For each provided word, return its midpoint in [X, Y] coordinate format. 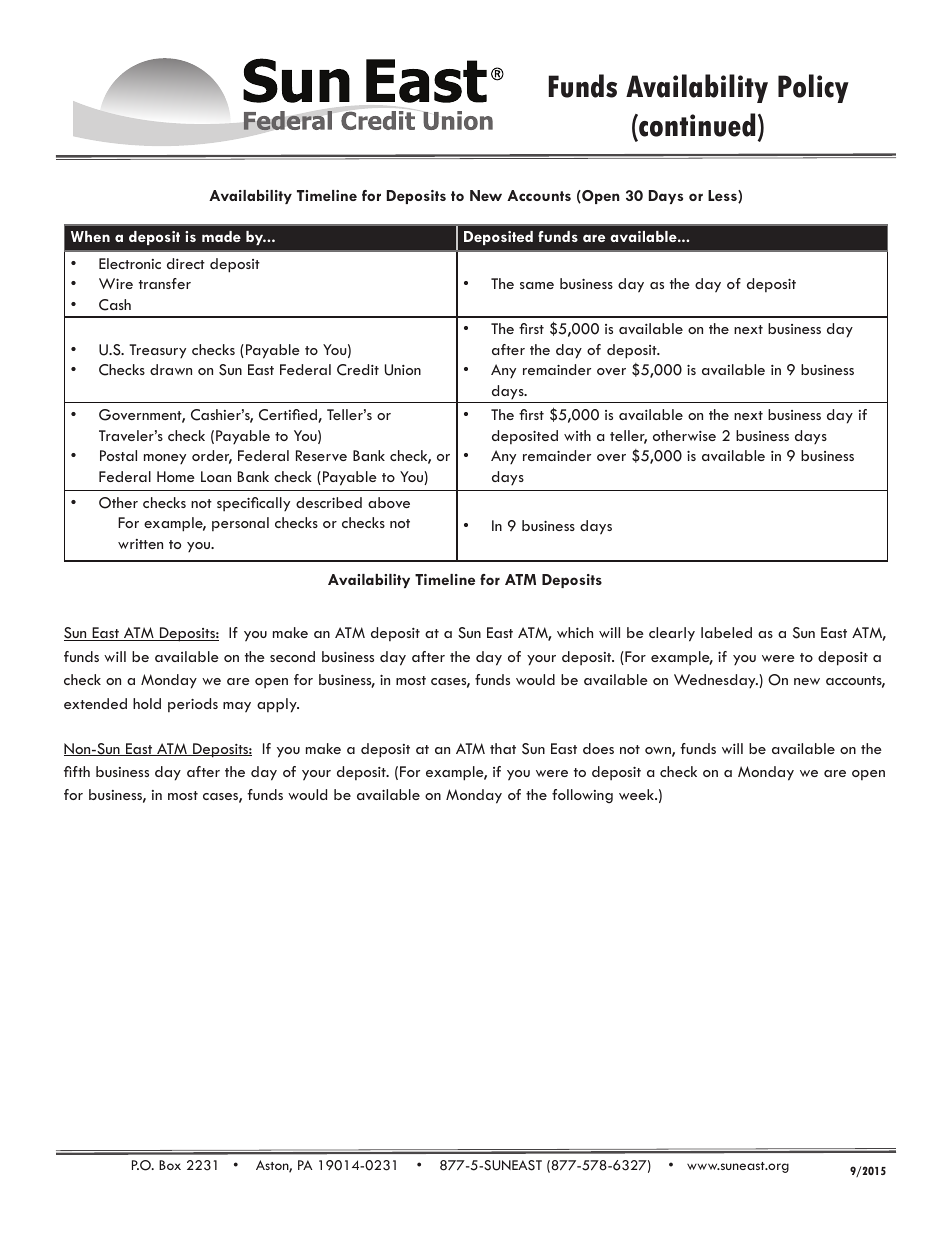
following [582, 796]
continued [696, 125]
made [221, 236]
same [537, 285]
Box [170, 1165]
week [637, 794]
